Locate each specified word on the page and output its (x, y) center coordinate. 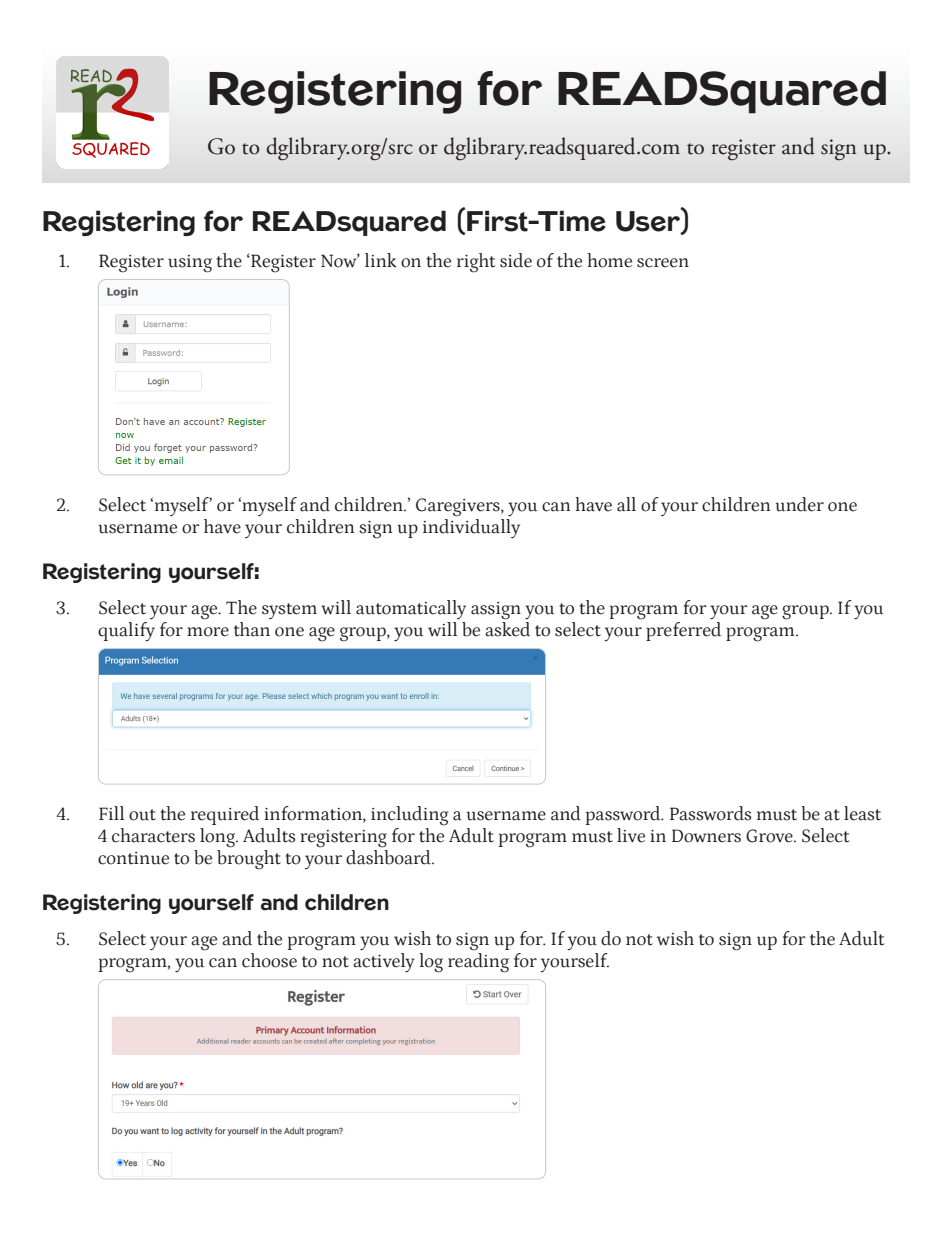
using (190, 264)
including (409, 816)
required (225, 815)
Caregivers (459, 507)
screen (663, 263)
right (476, 263)
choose (269, 960)
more (208, 632)
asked (507, 629)
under (800, 504)
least (862, 813)
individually (471, 528)
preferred (683, 631)
